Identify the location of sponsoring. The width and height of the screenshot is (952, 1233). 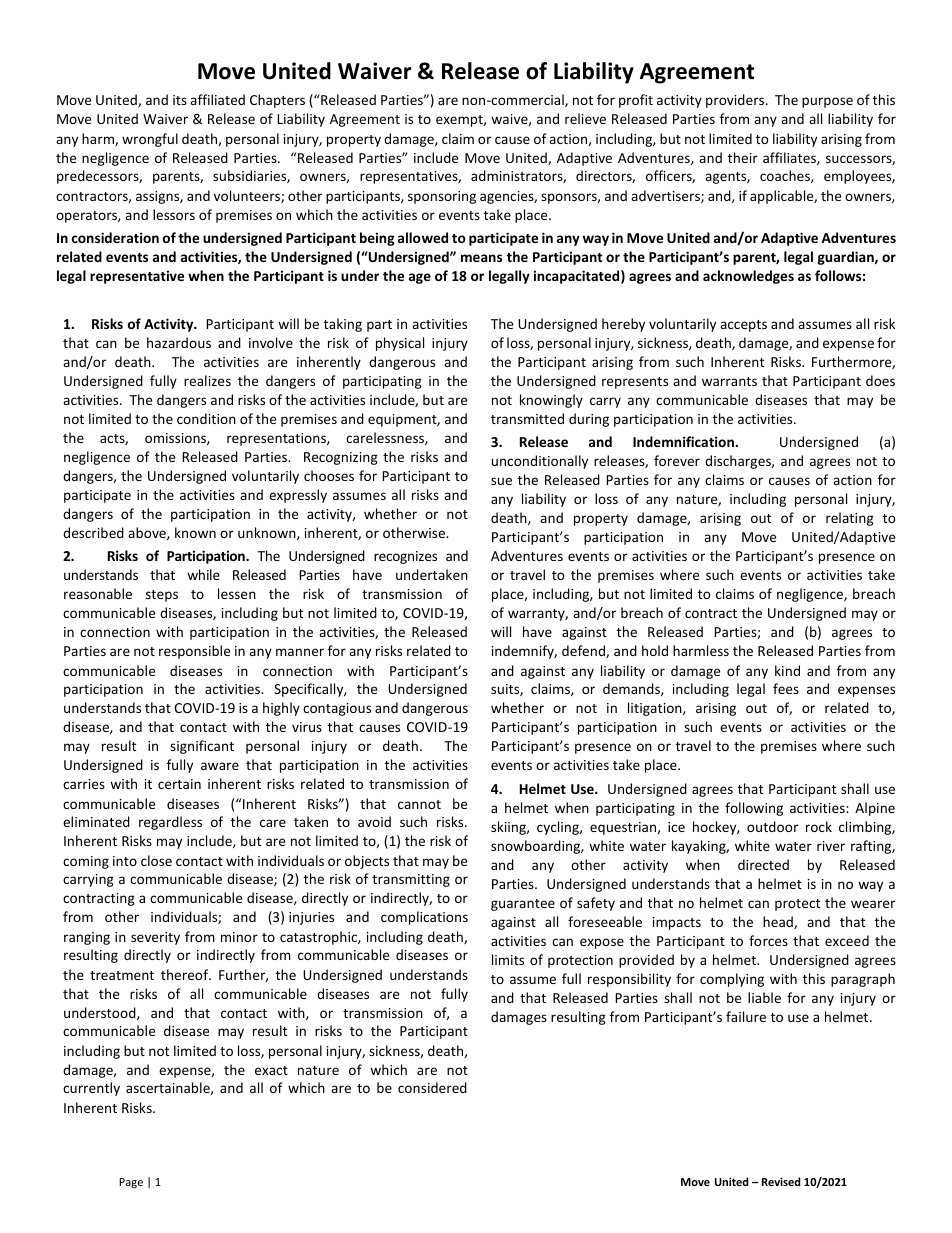
(442, 197).
